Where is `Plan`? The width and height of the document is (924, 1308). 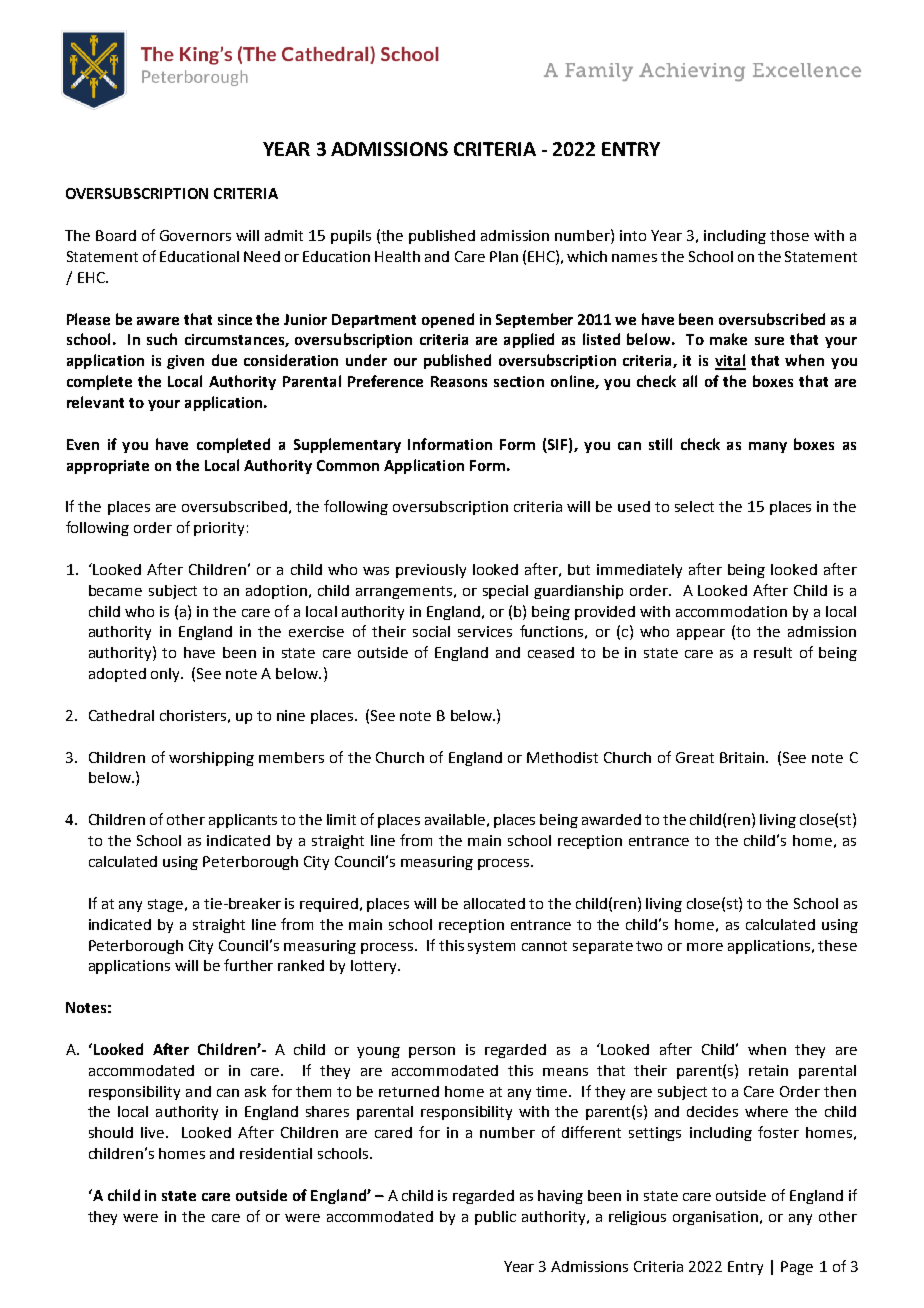
Plan is located at coordinates (504, 256).
